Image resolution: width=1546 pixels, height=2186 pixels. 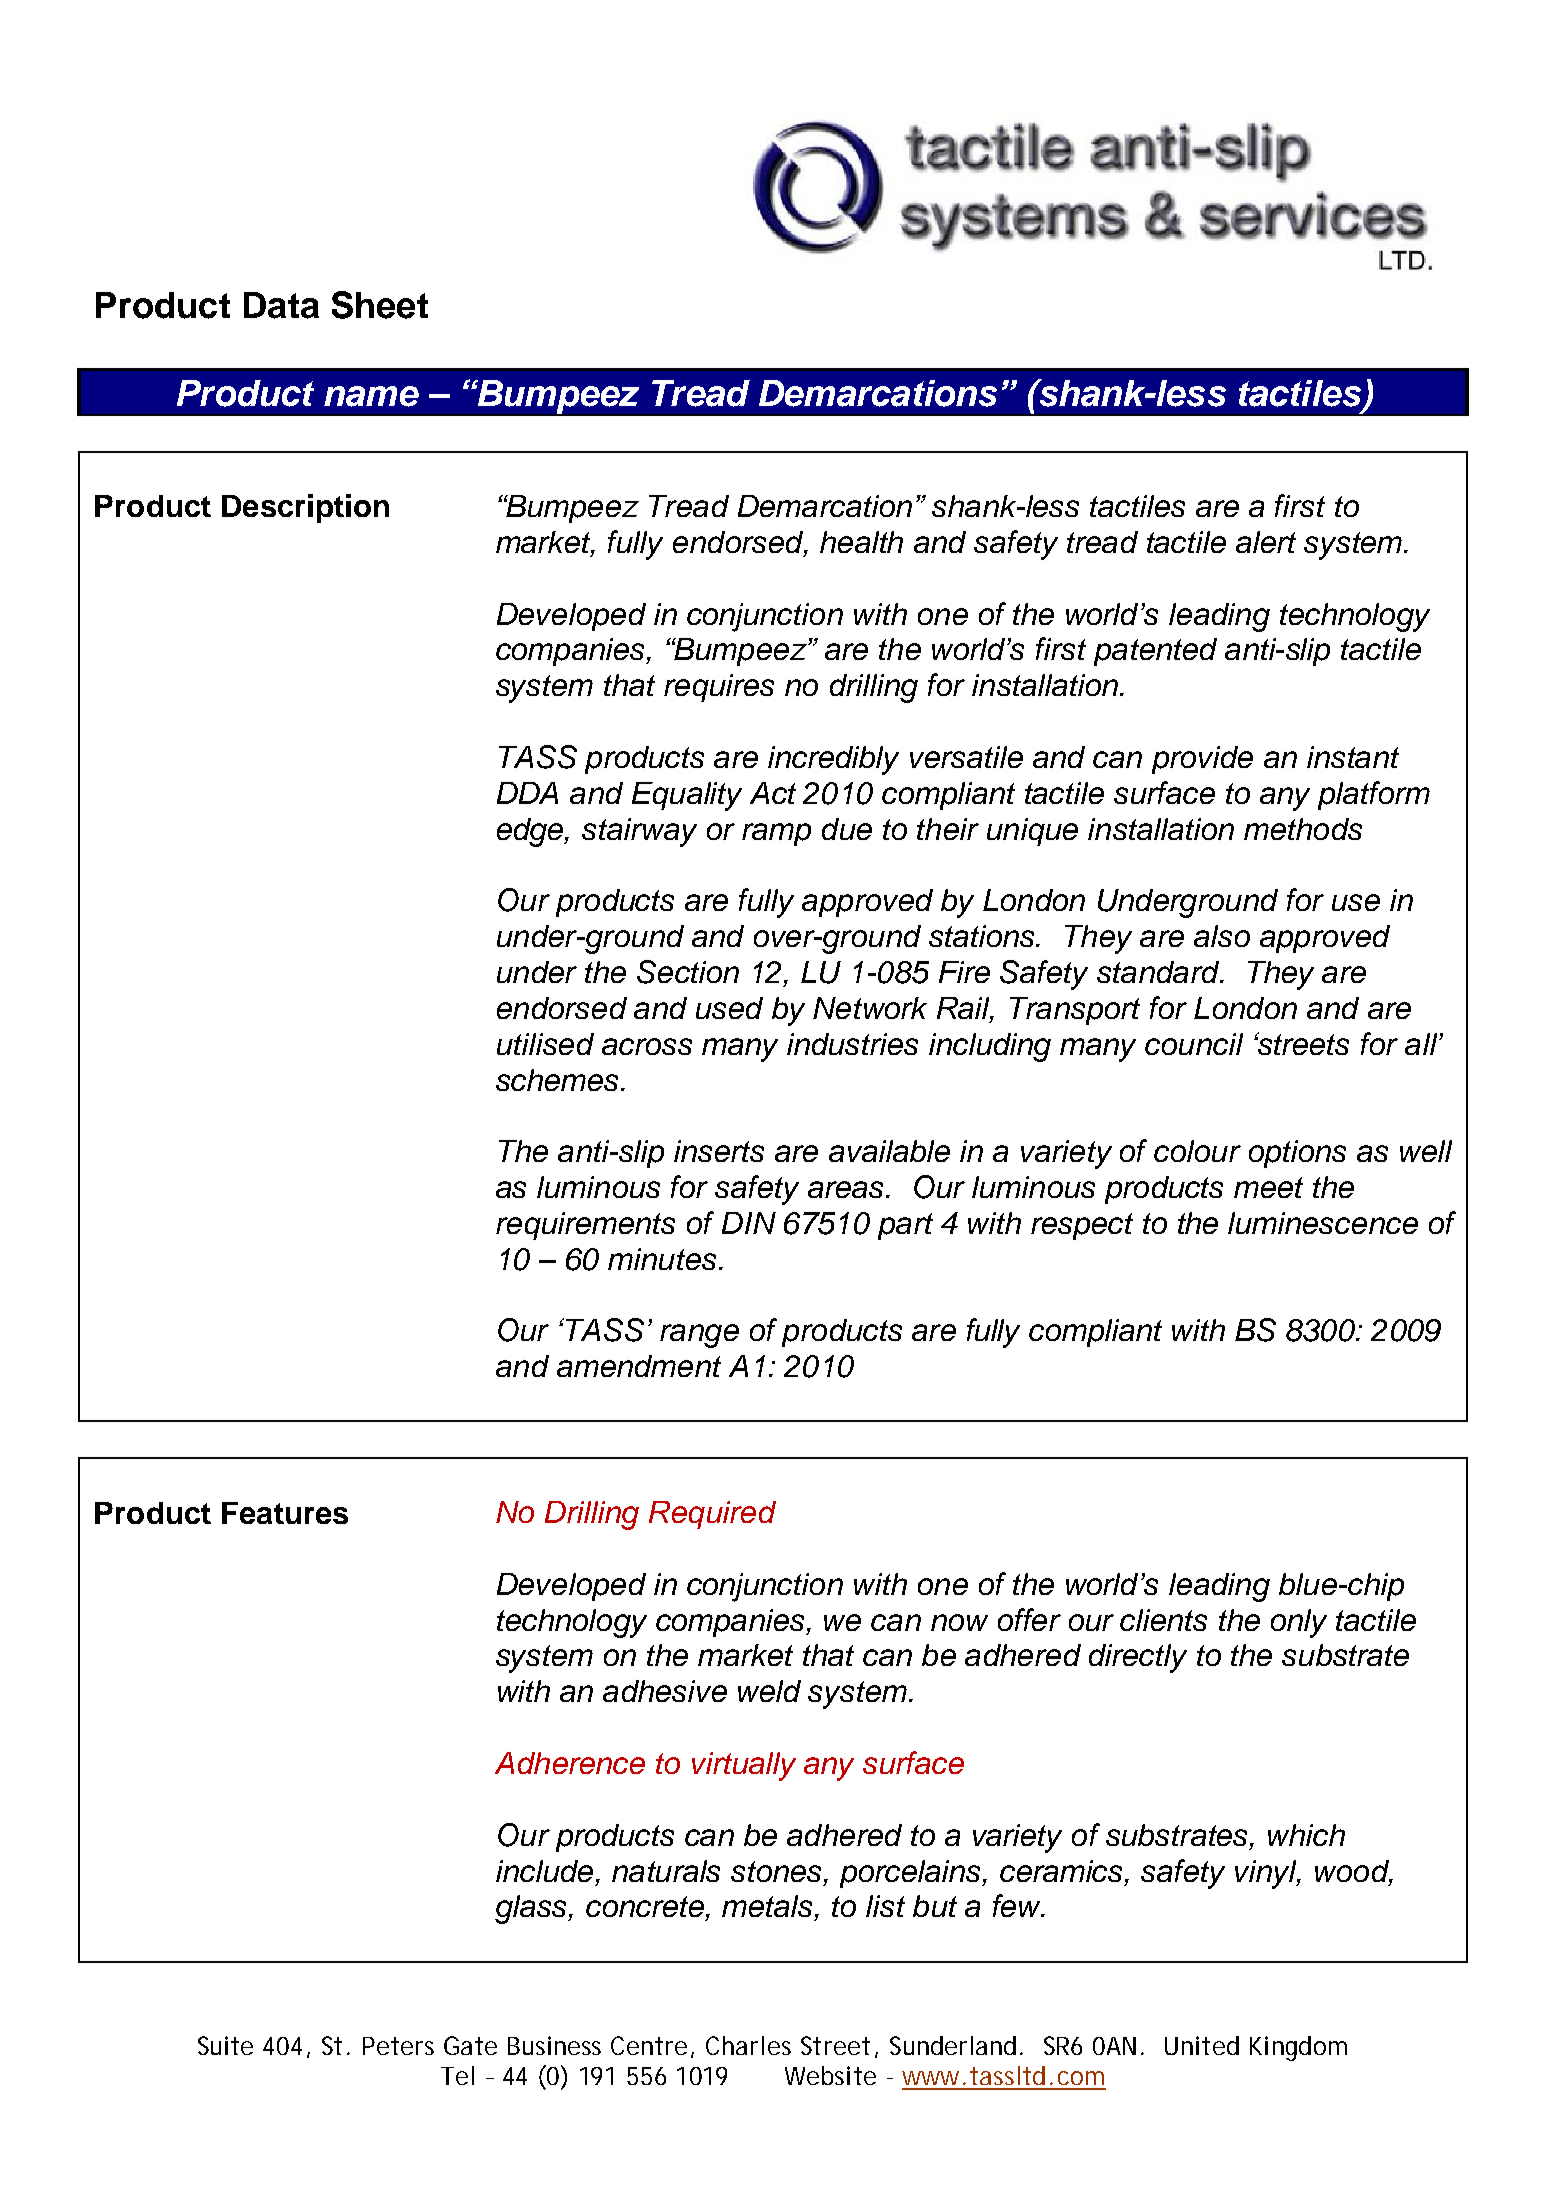 What do you see at coordinates (285, 1513) in the screenshot?
I see `Features` at bounding box center [285, 1513].
